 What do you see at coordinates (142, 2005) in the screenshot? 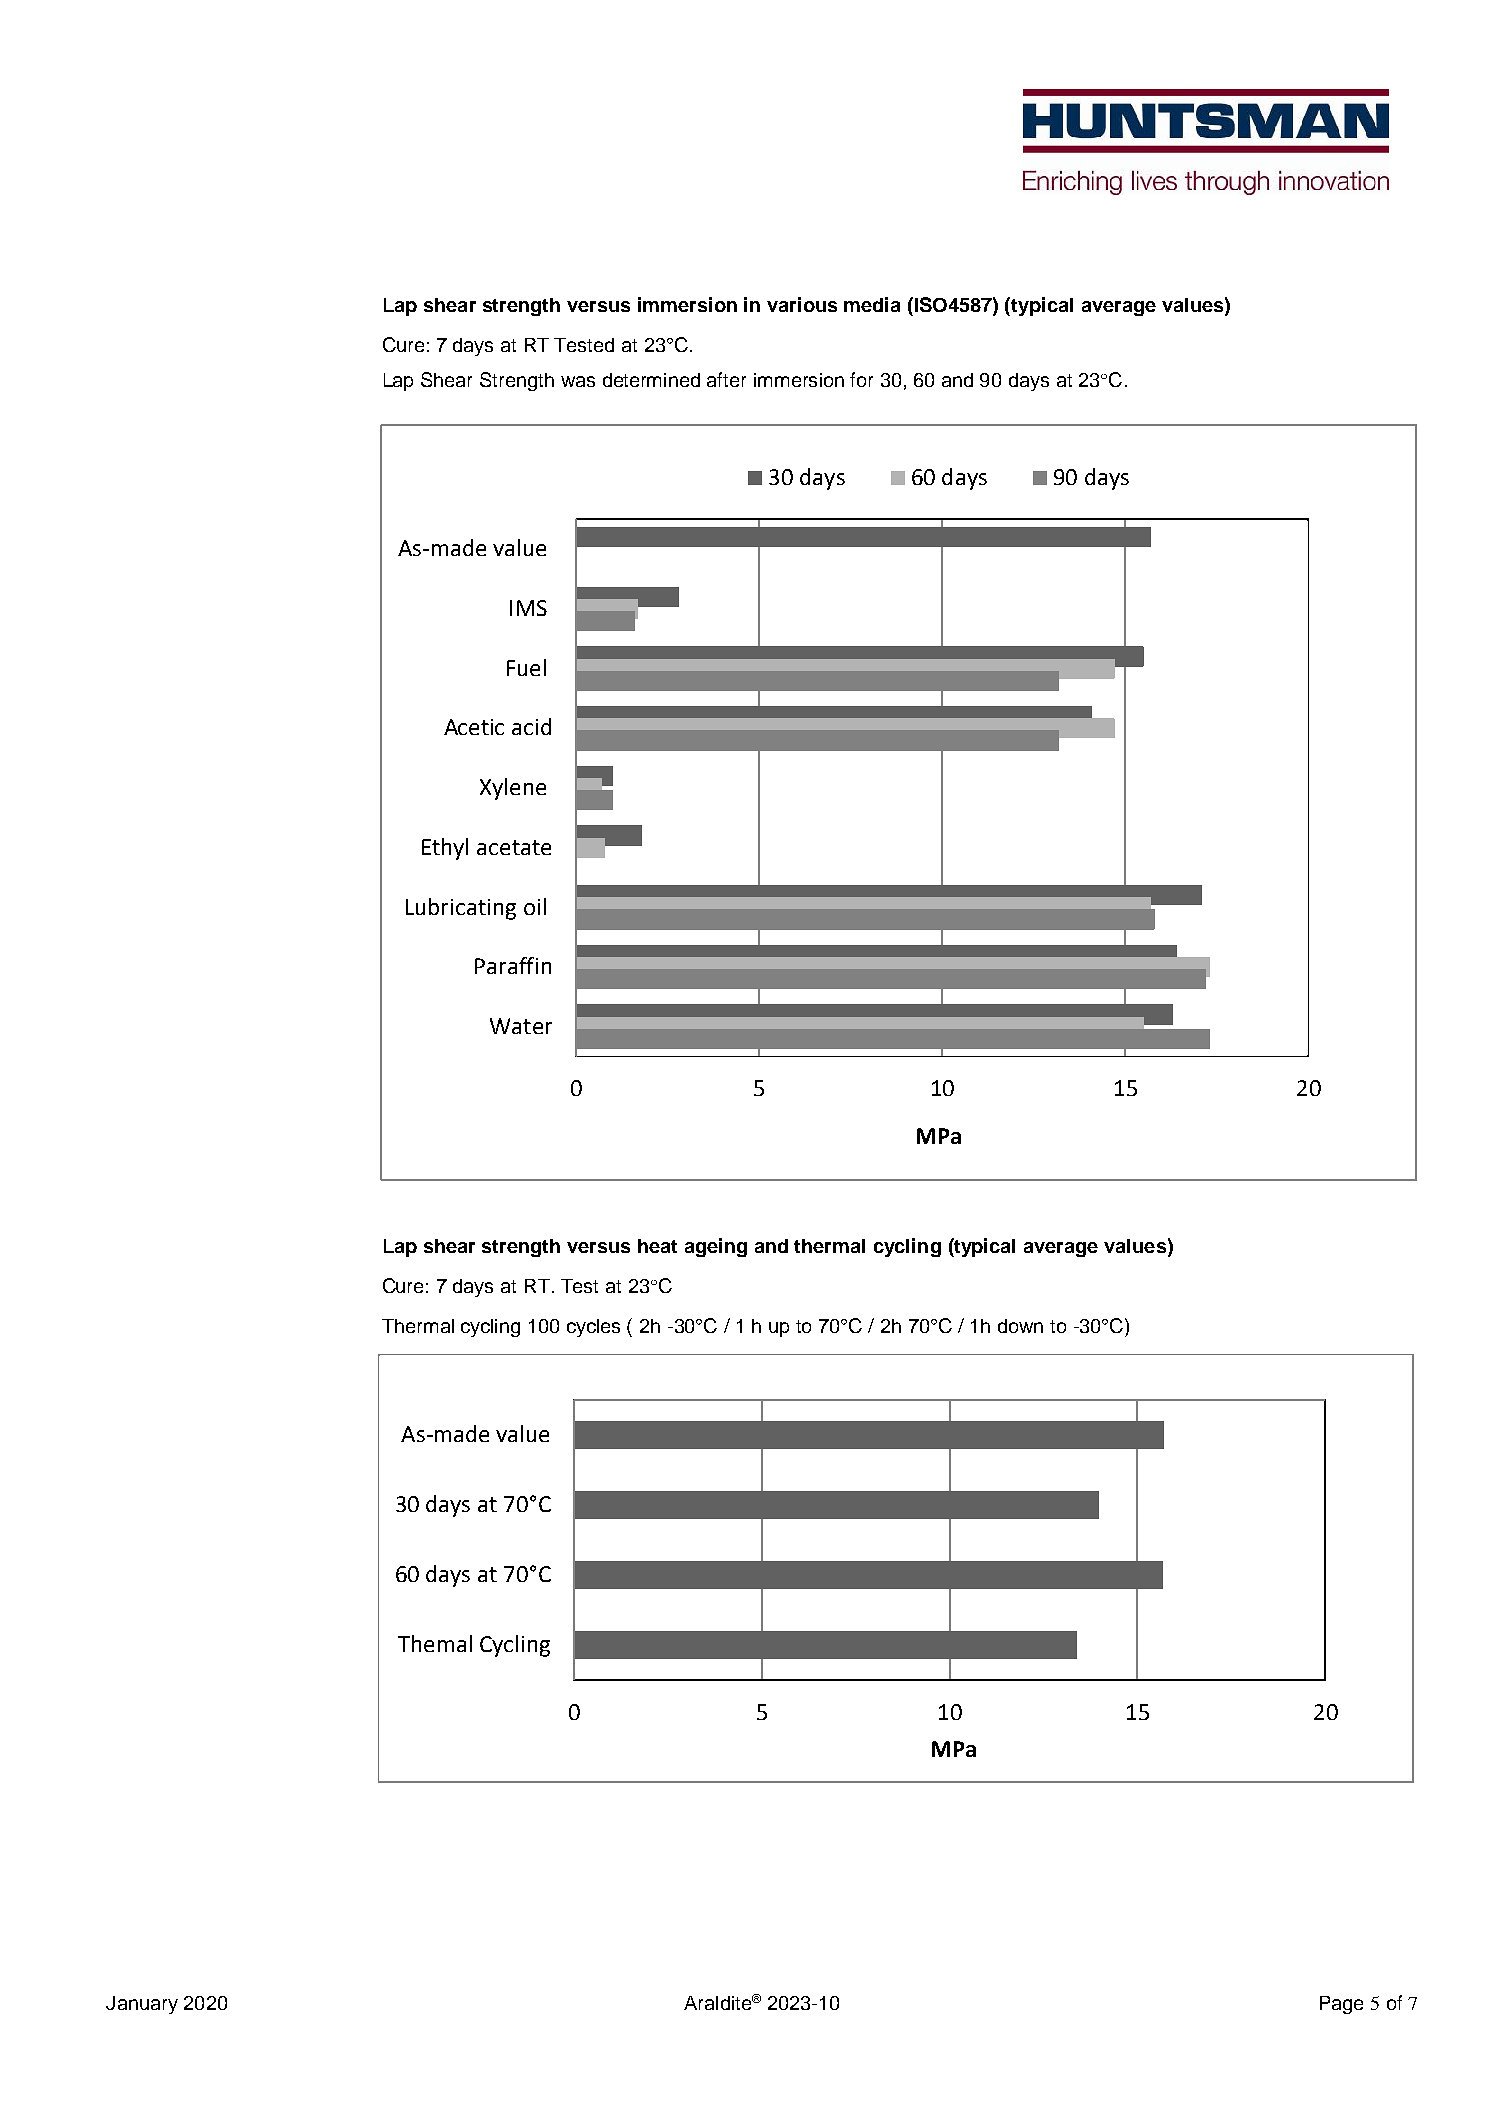
I see `January` at bounding box center [142, 2005].
